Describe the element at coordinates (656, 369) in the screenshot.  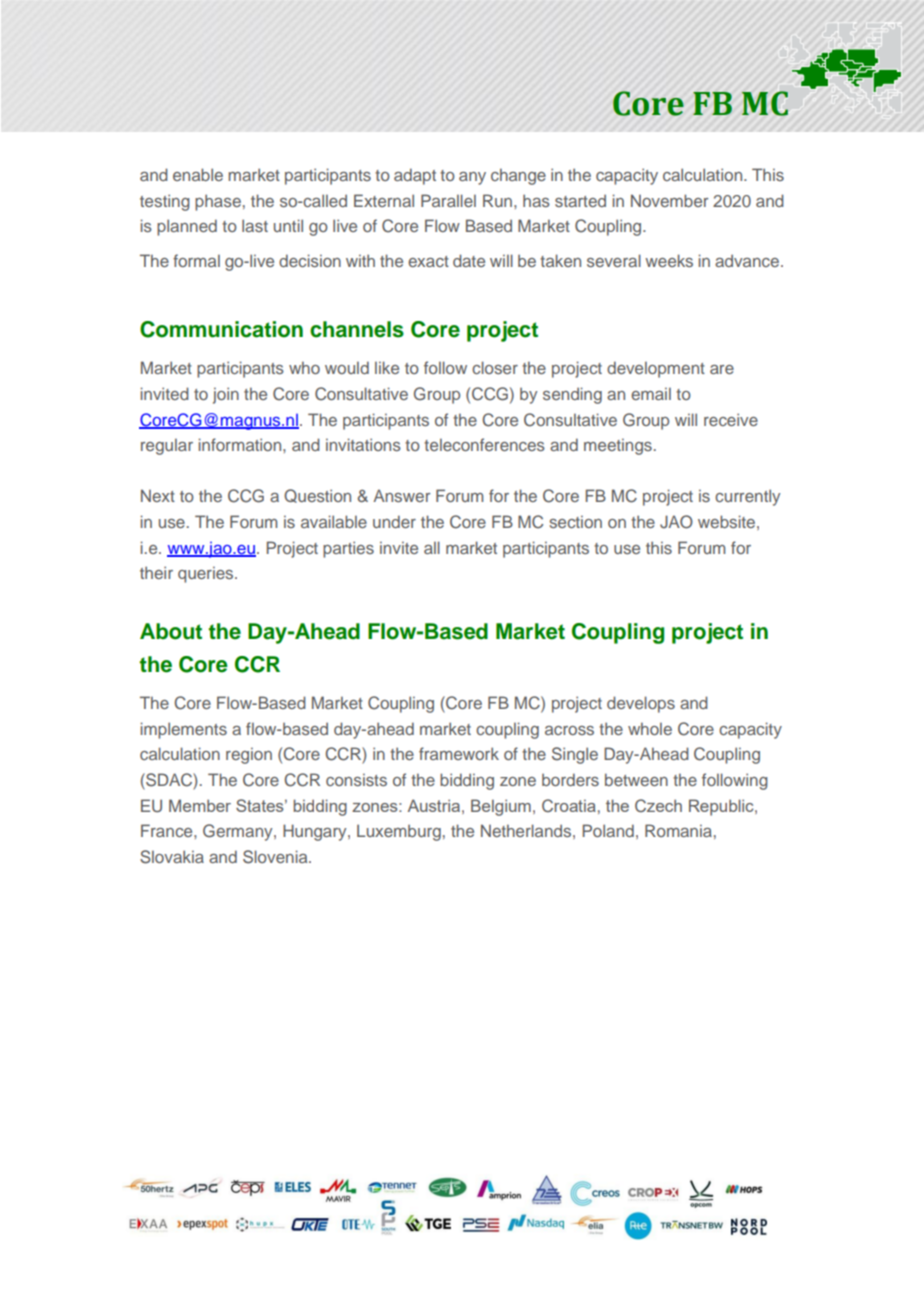
I see `development` at that location.
